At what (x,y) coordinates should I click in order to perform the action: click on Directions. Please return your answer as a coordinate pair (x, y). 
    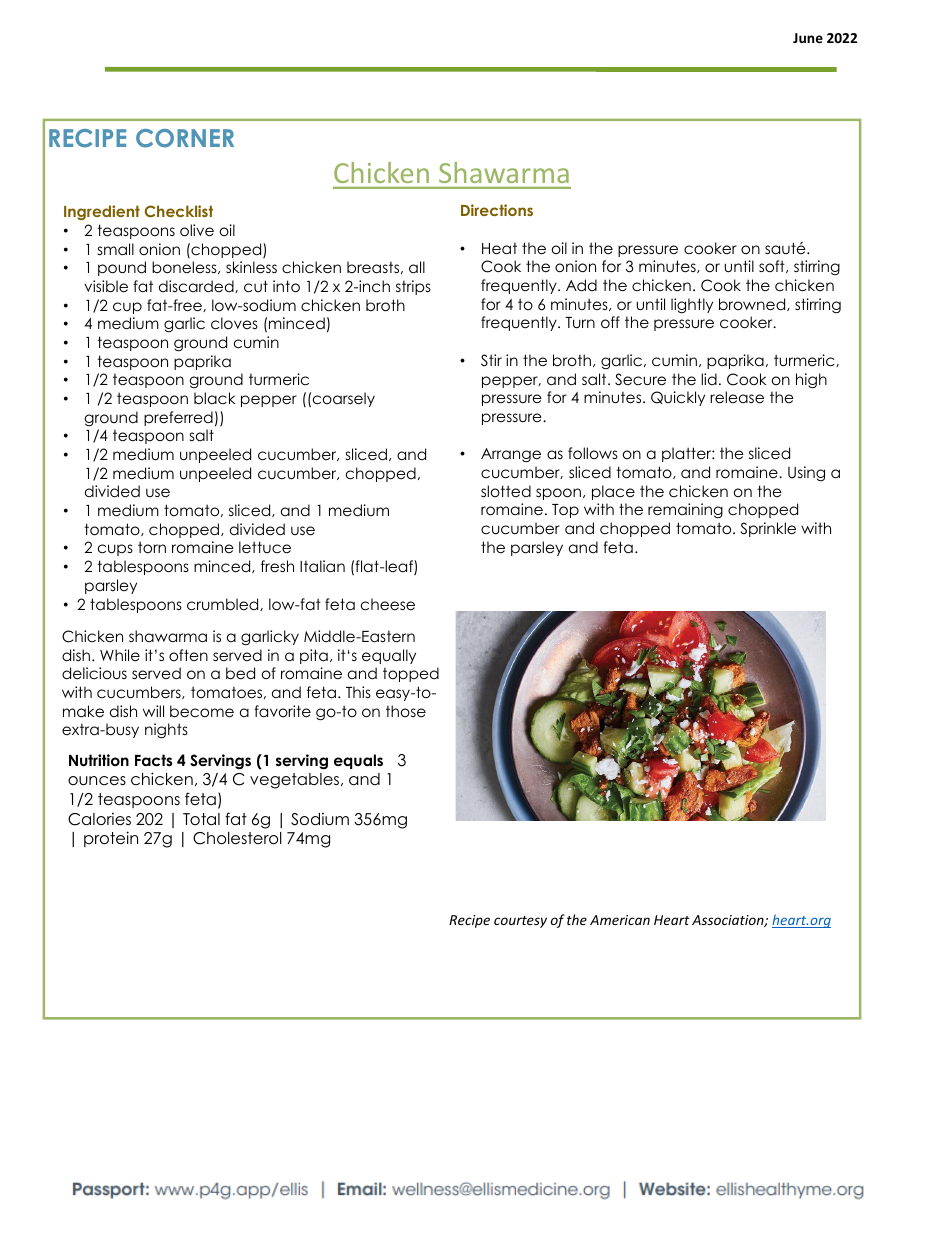
    Looking at the image, I should click on (497, 210).
